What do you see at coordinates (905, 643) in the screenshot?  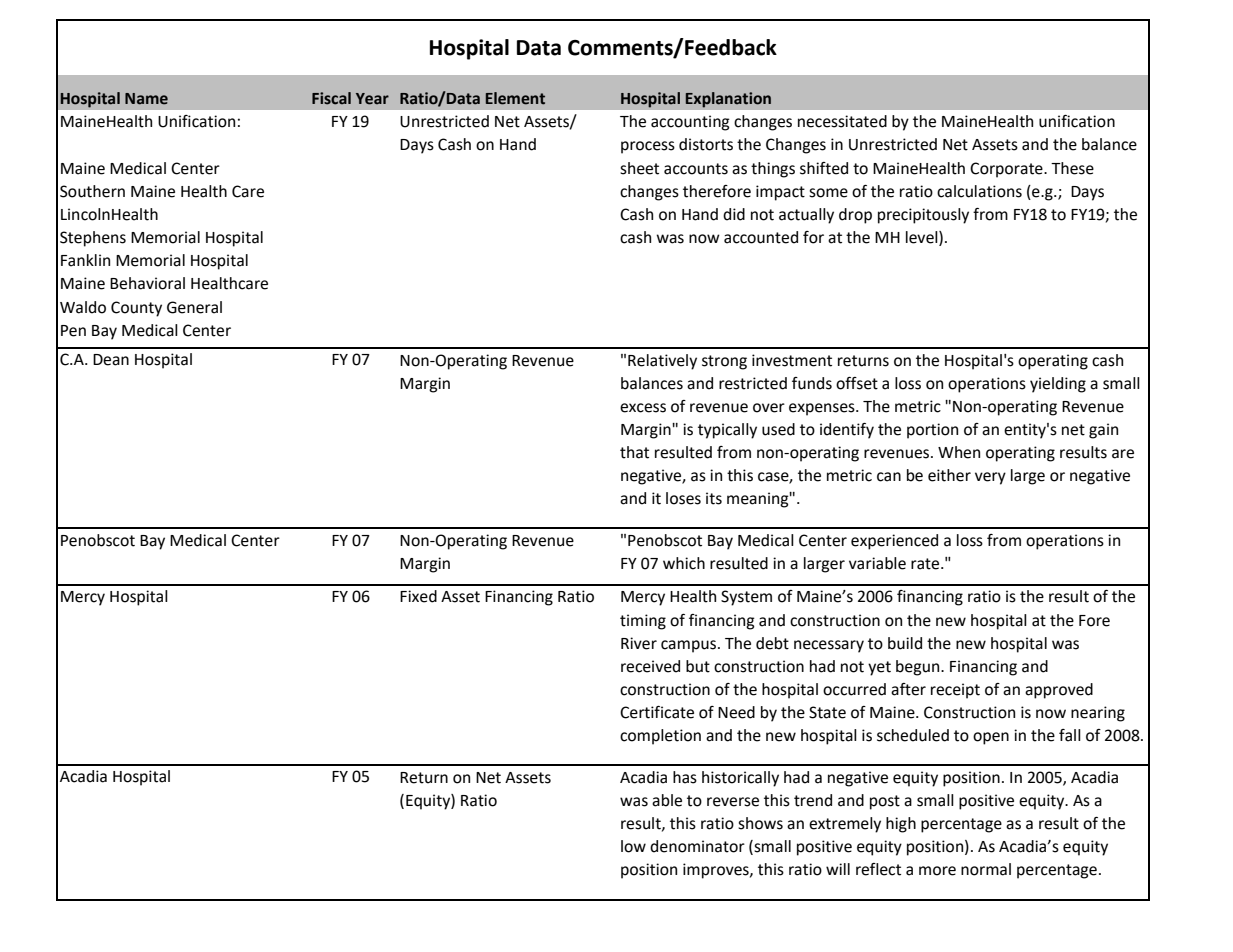 I see `build` at bounding box center [905, 643].
